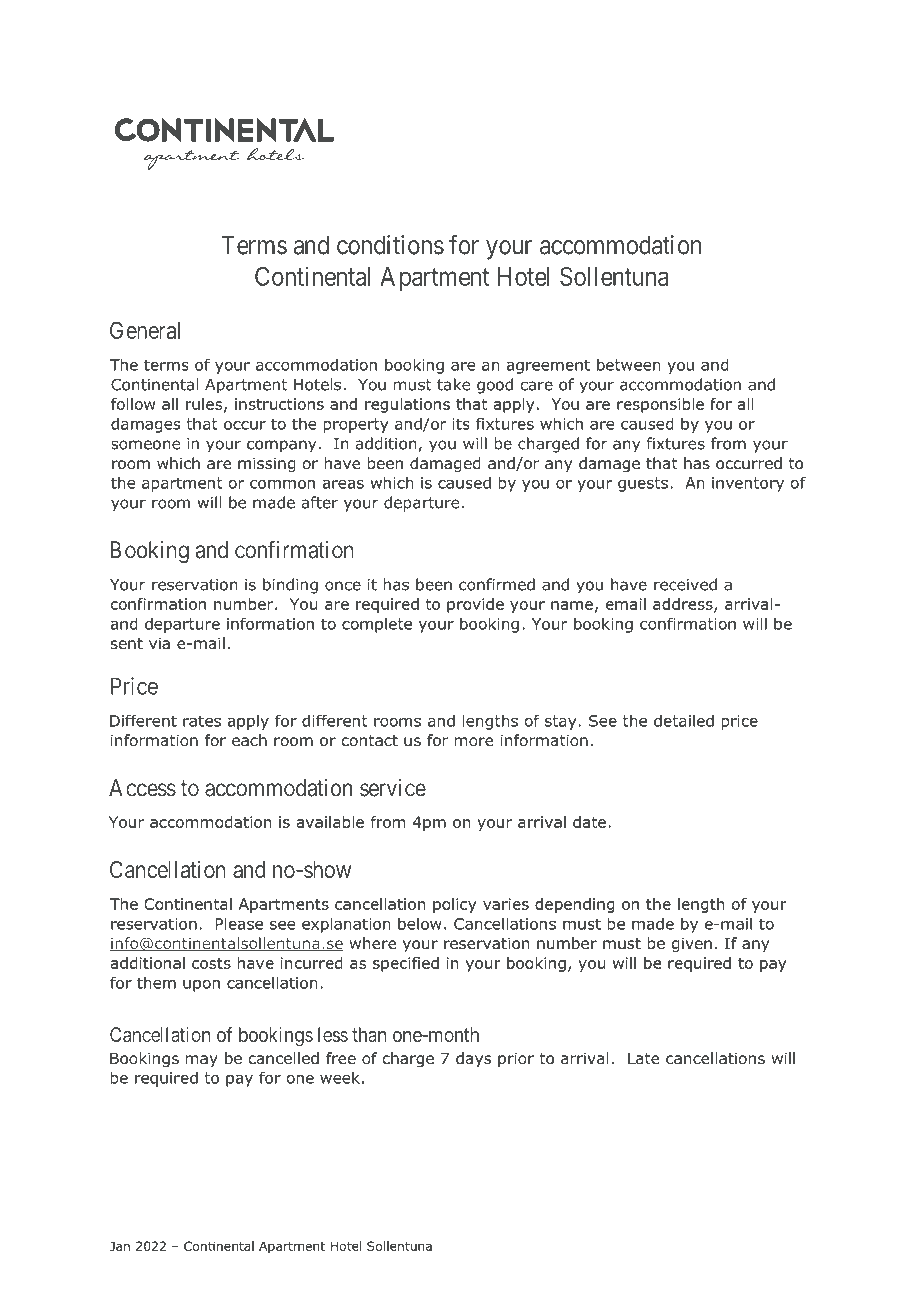 The width and height of the screenshot is (924, 1308). I want to click on more, so click(474, 742).
